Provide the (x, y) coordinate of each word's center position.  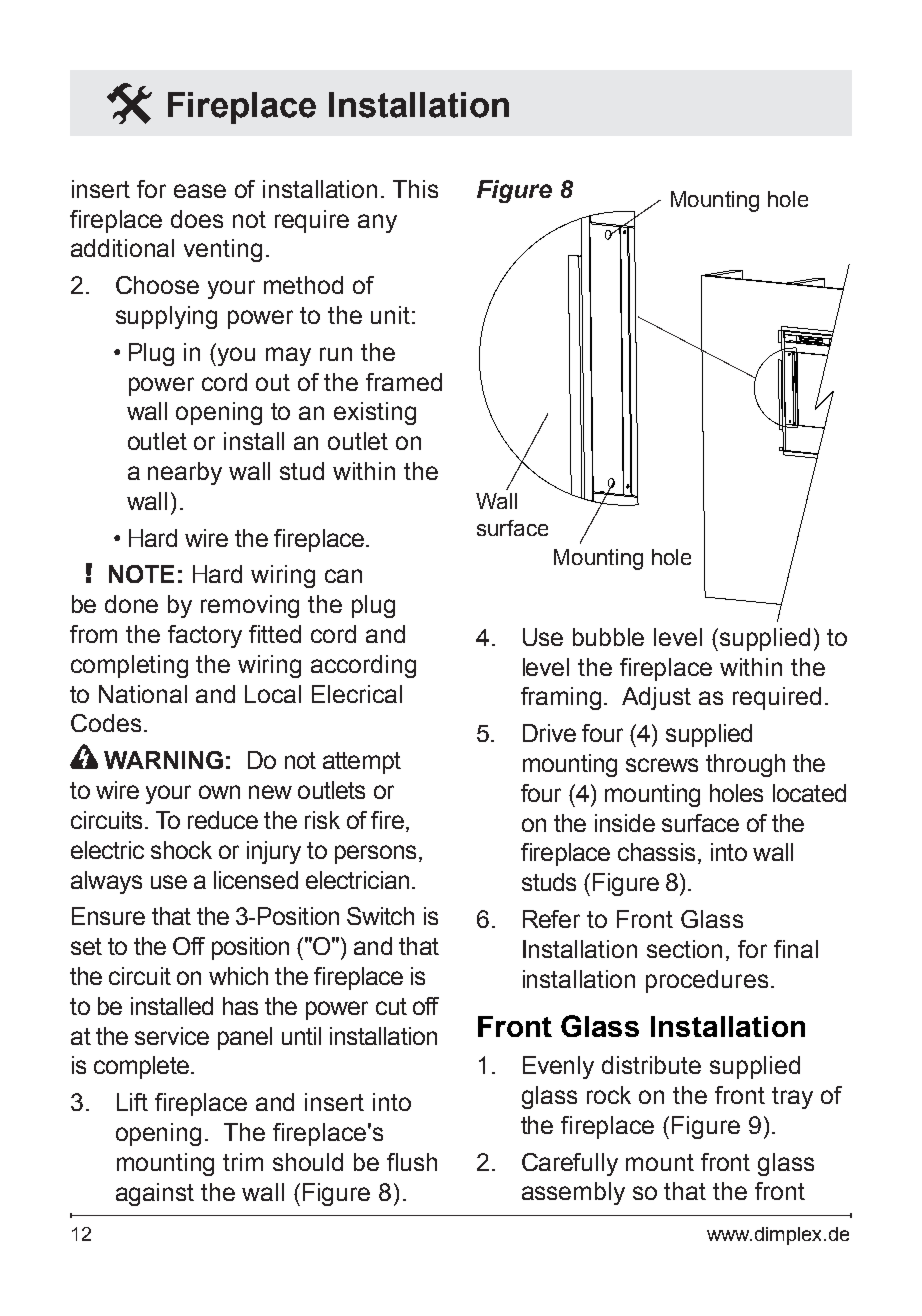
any (377, 223)
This (415, 189)
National (143, 694)
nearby (185, 473)
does (197, 219)
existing (375, 413)
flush (412, 1162)
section (684, 949)
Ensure (108, 916)
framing (561, 698)
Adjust (656, 698)
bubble (608, 637)
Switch (380, 916)
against (155, 1194)
